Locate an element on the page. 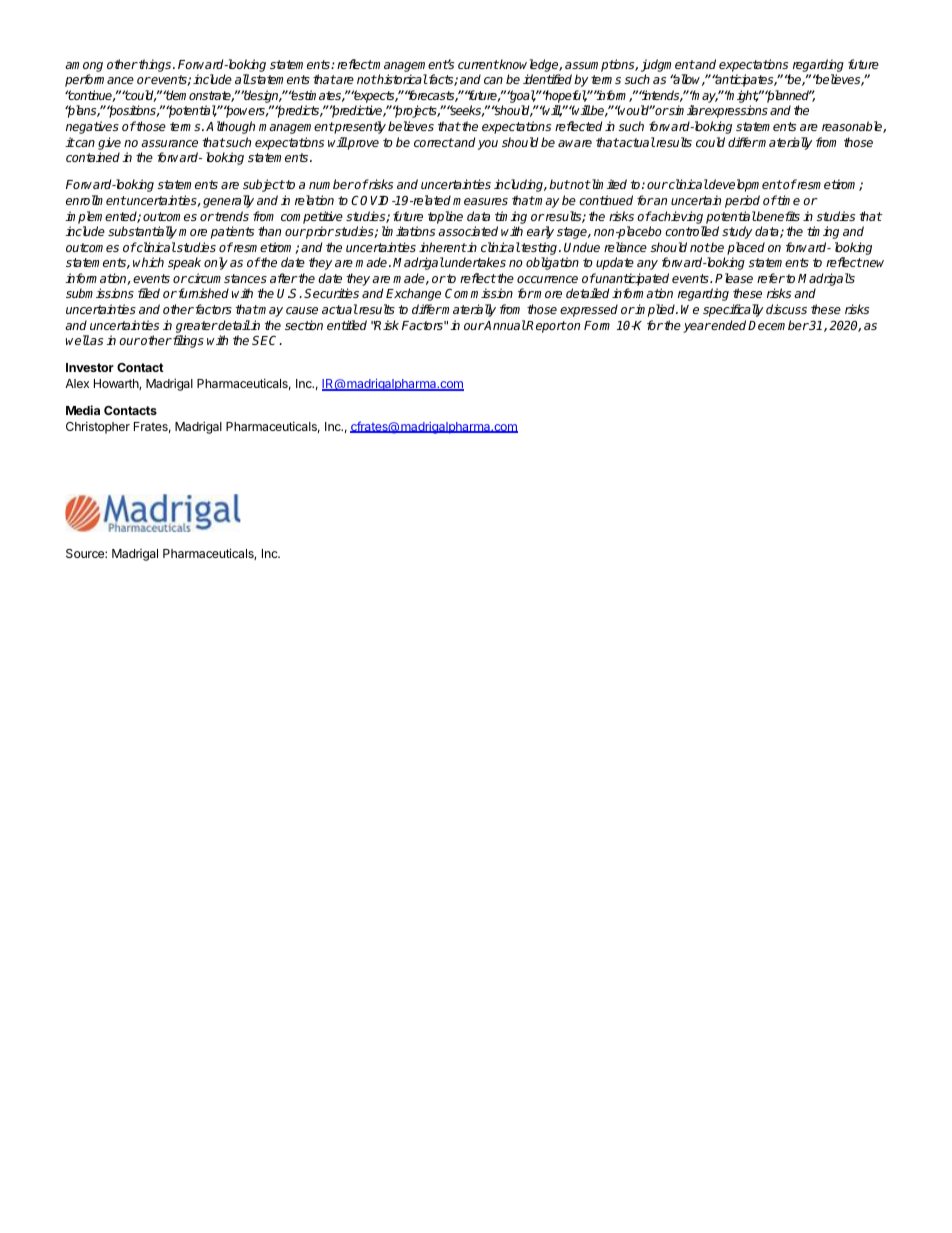 Image resolution: width=952 pixels, height=1233 pixels. historical is located at coordinates (402, 79).
